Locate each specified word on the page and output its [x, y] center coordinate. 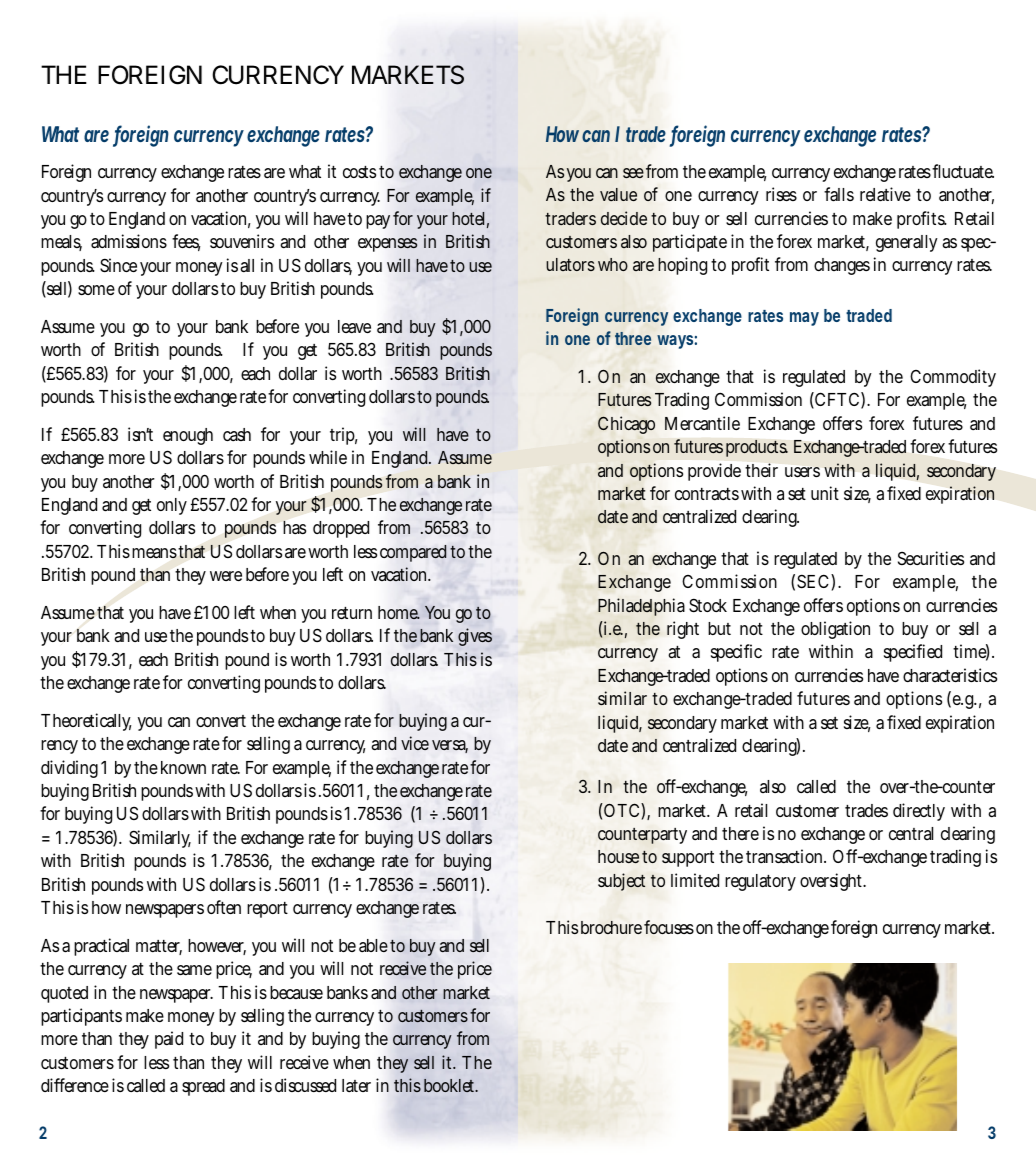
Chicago [626, 425]
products [757, 448]
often [224, 907]
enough [188, 436]
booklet [450, 1085]
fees [186, 242]
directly [919, 812]
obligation [835, 630]
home [399, 613]
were [226, 576]
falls [839, 194]
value [618, 194]
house [618, 856]
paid [169, 1040]
